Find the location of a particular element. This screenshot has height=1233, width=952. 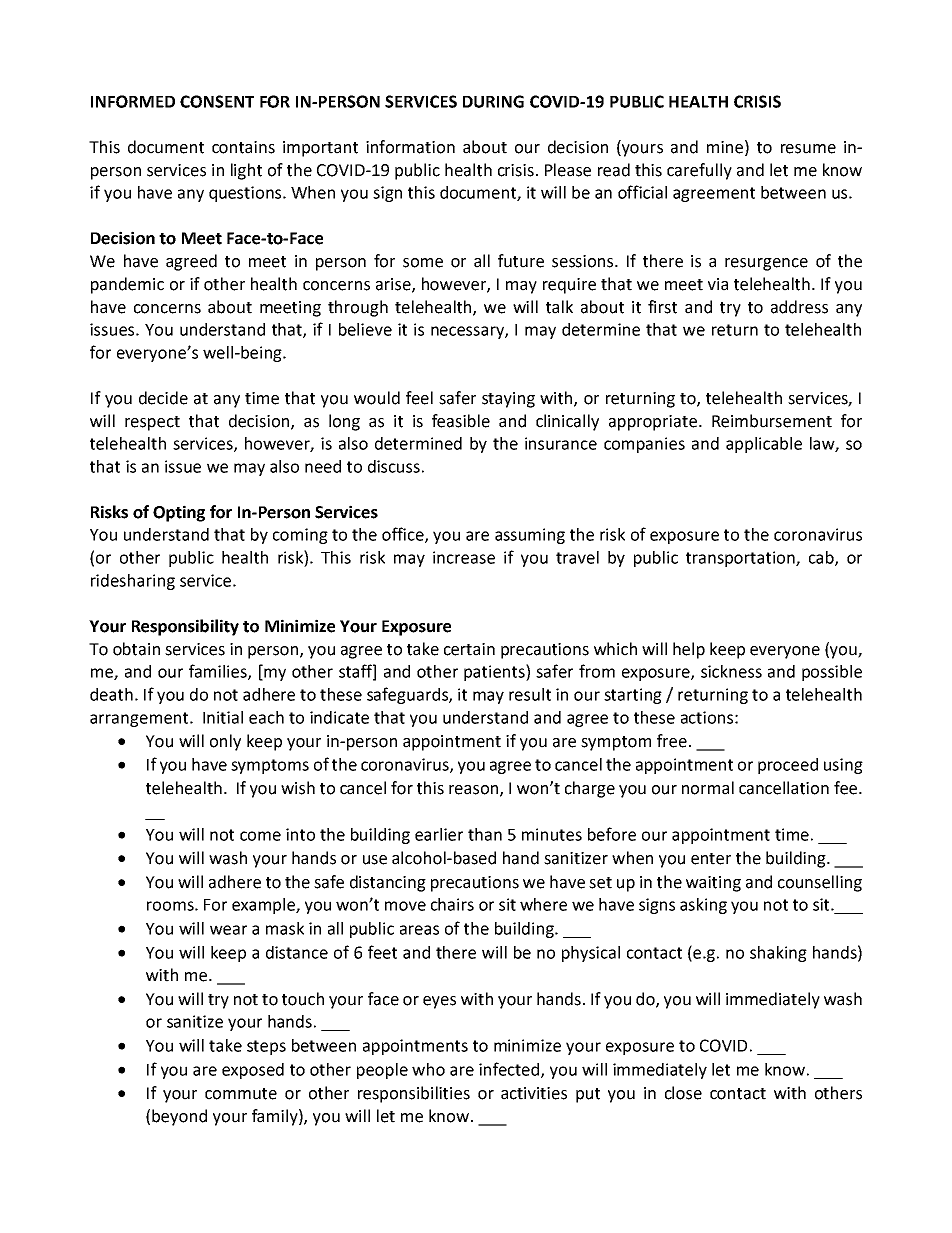

resume is located at coordinates (808, 149).
